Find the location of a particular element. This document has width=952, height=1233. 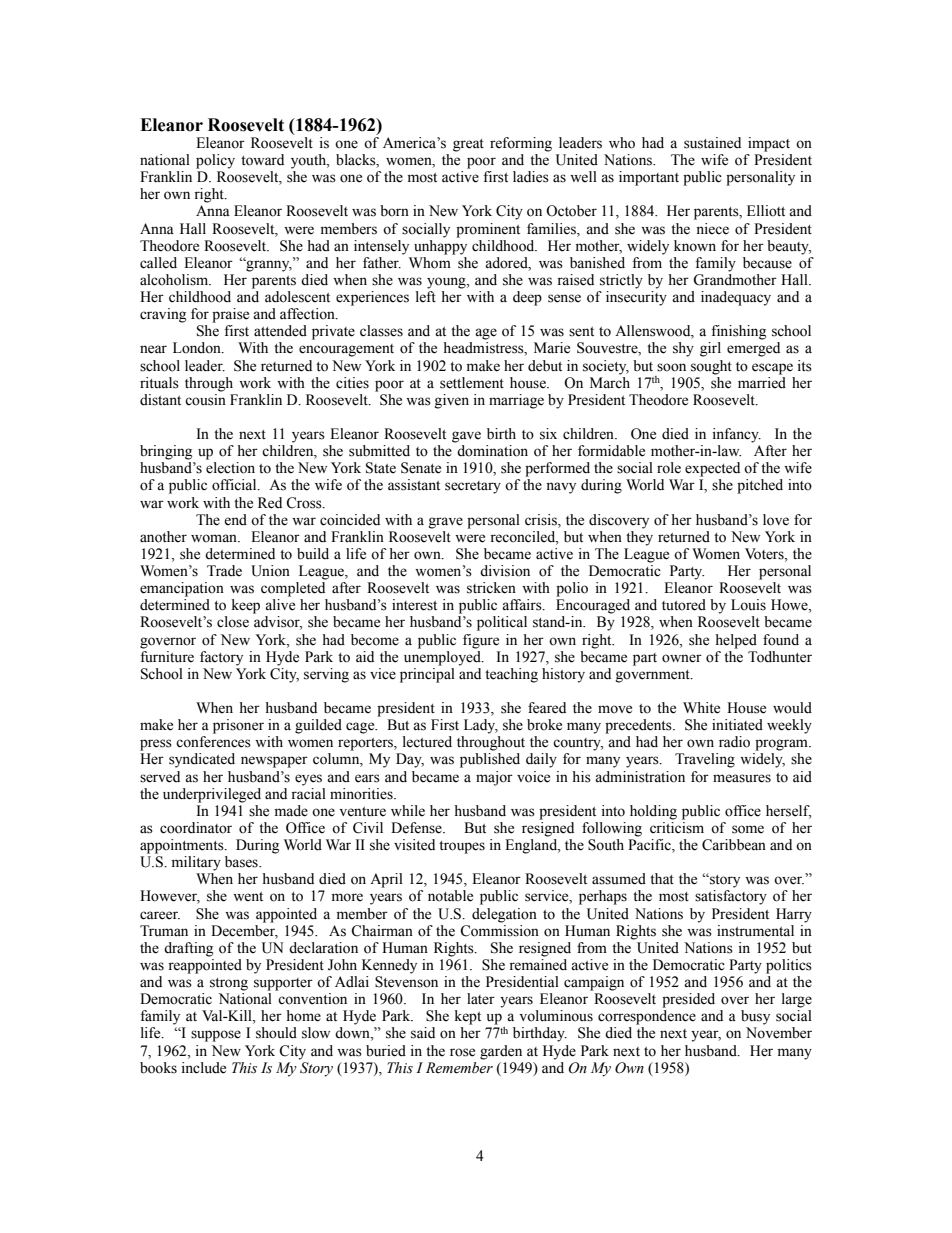

policy is located at coordinates (215, 161).
